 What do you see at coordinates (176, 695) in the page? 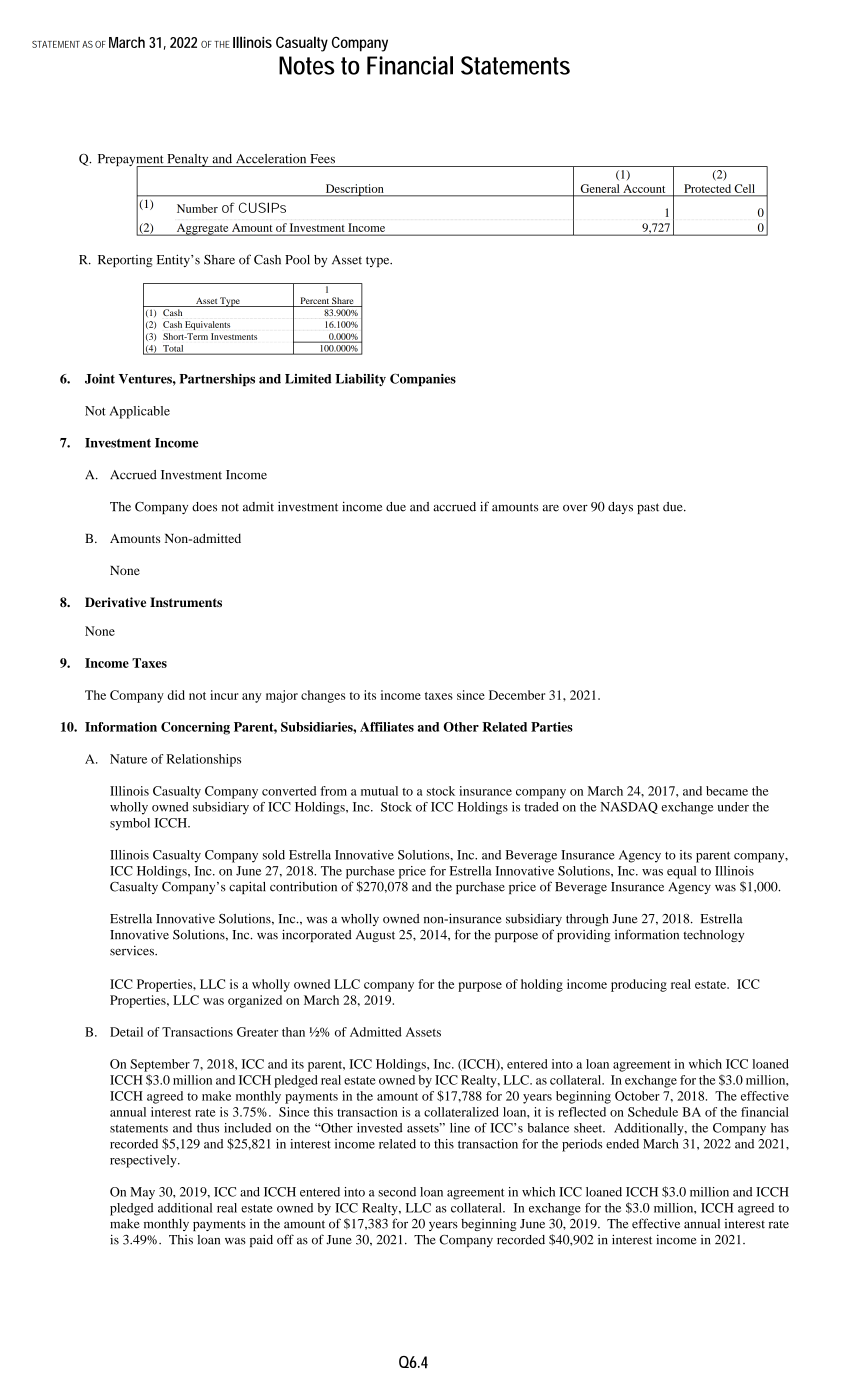
I see `did` at bounding box center [176, 695].
